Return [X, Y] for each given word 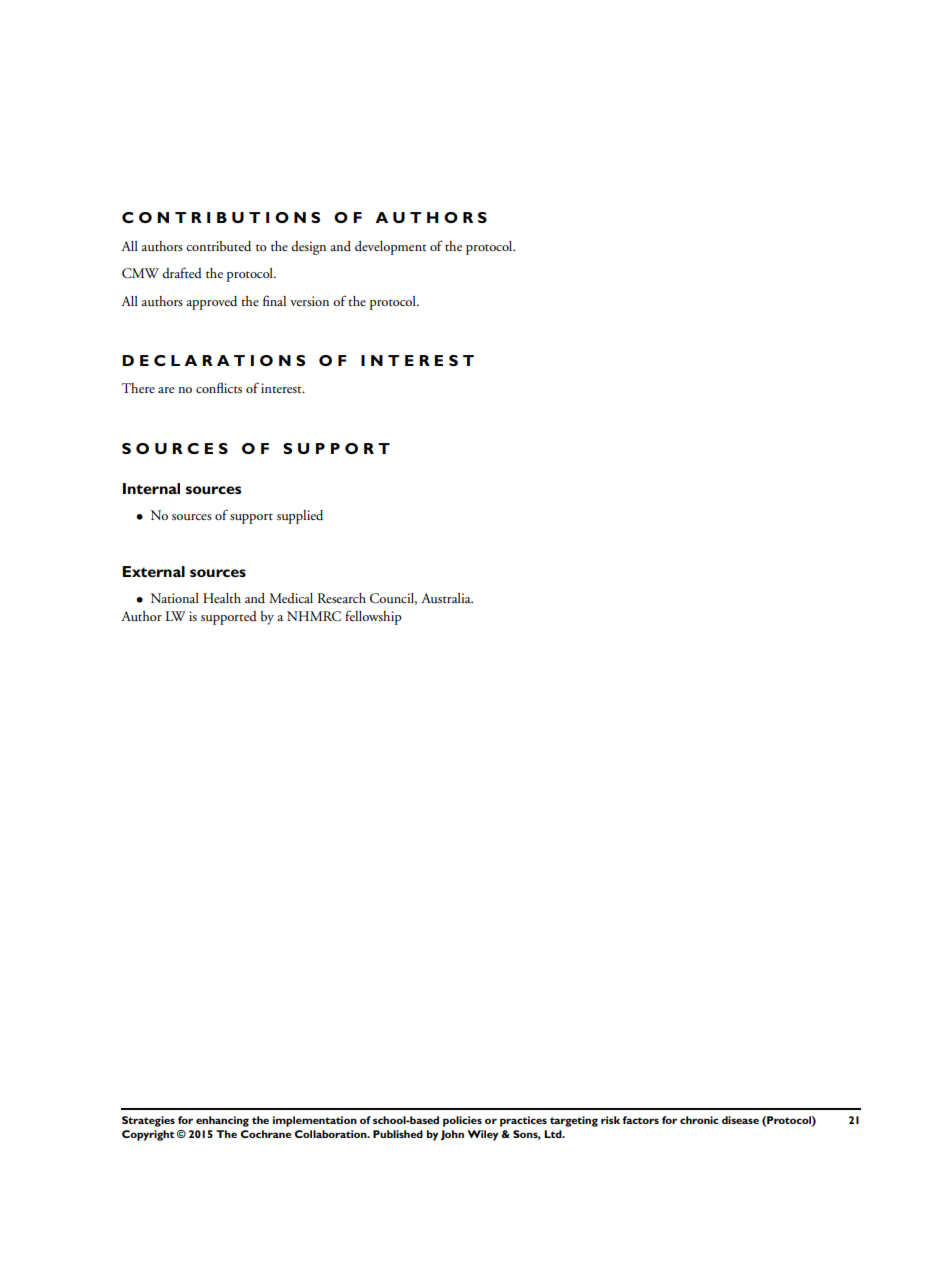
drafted [182, 272]
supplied [300, 517]
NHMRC [314, 616]
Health [222, 598]
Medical [291, 598]
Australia [447, 598]
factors [640, 1120]
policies [462, 1121]
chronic [699, 1120]
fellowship [373, 617]
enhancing [222, 1121]
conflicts [219, 387]
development [391, 248]
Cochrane [265, 1134]
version [309, 301]
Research [342, 598]
